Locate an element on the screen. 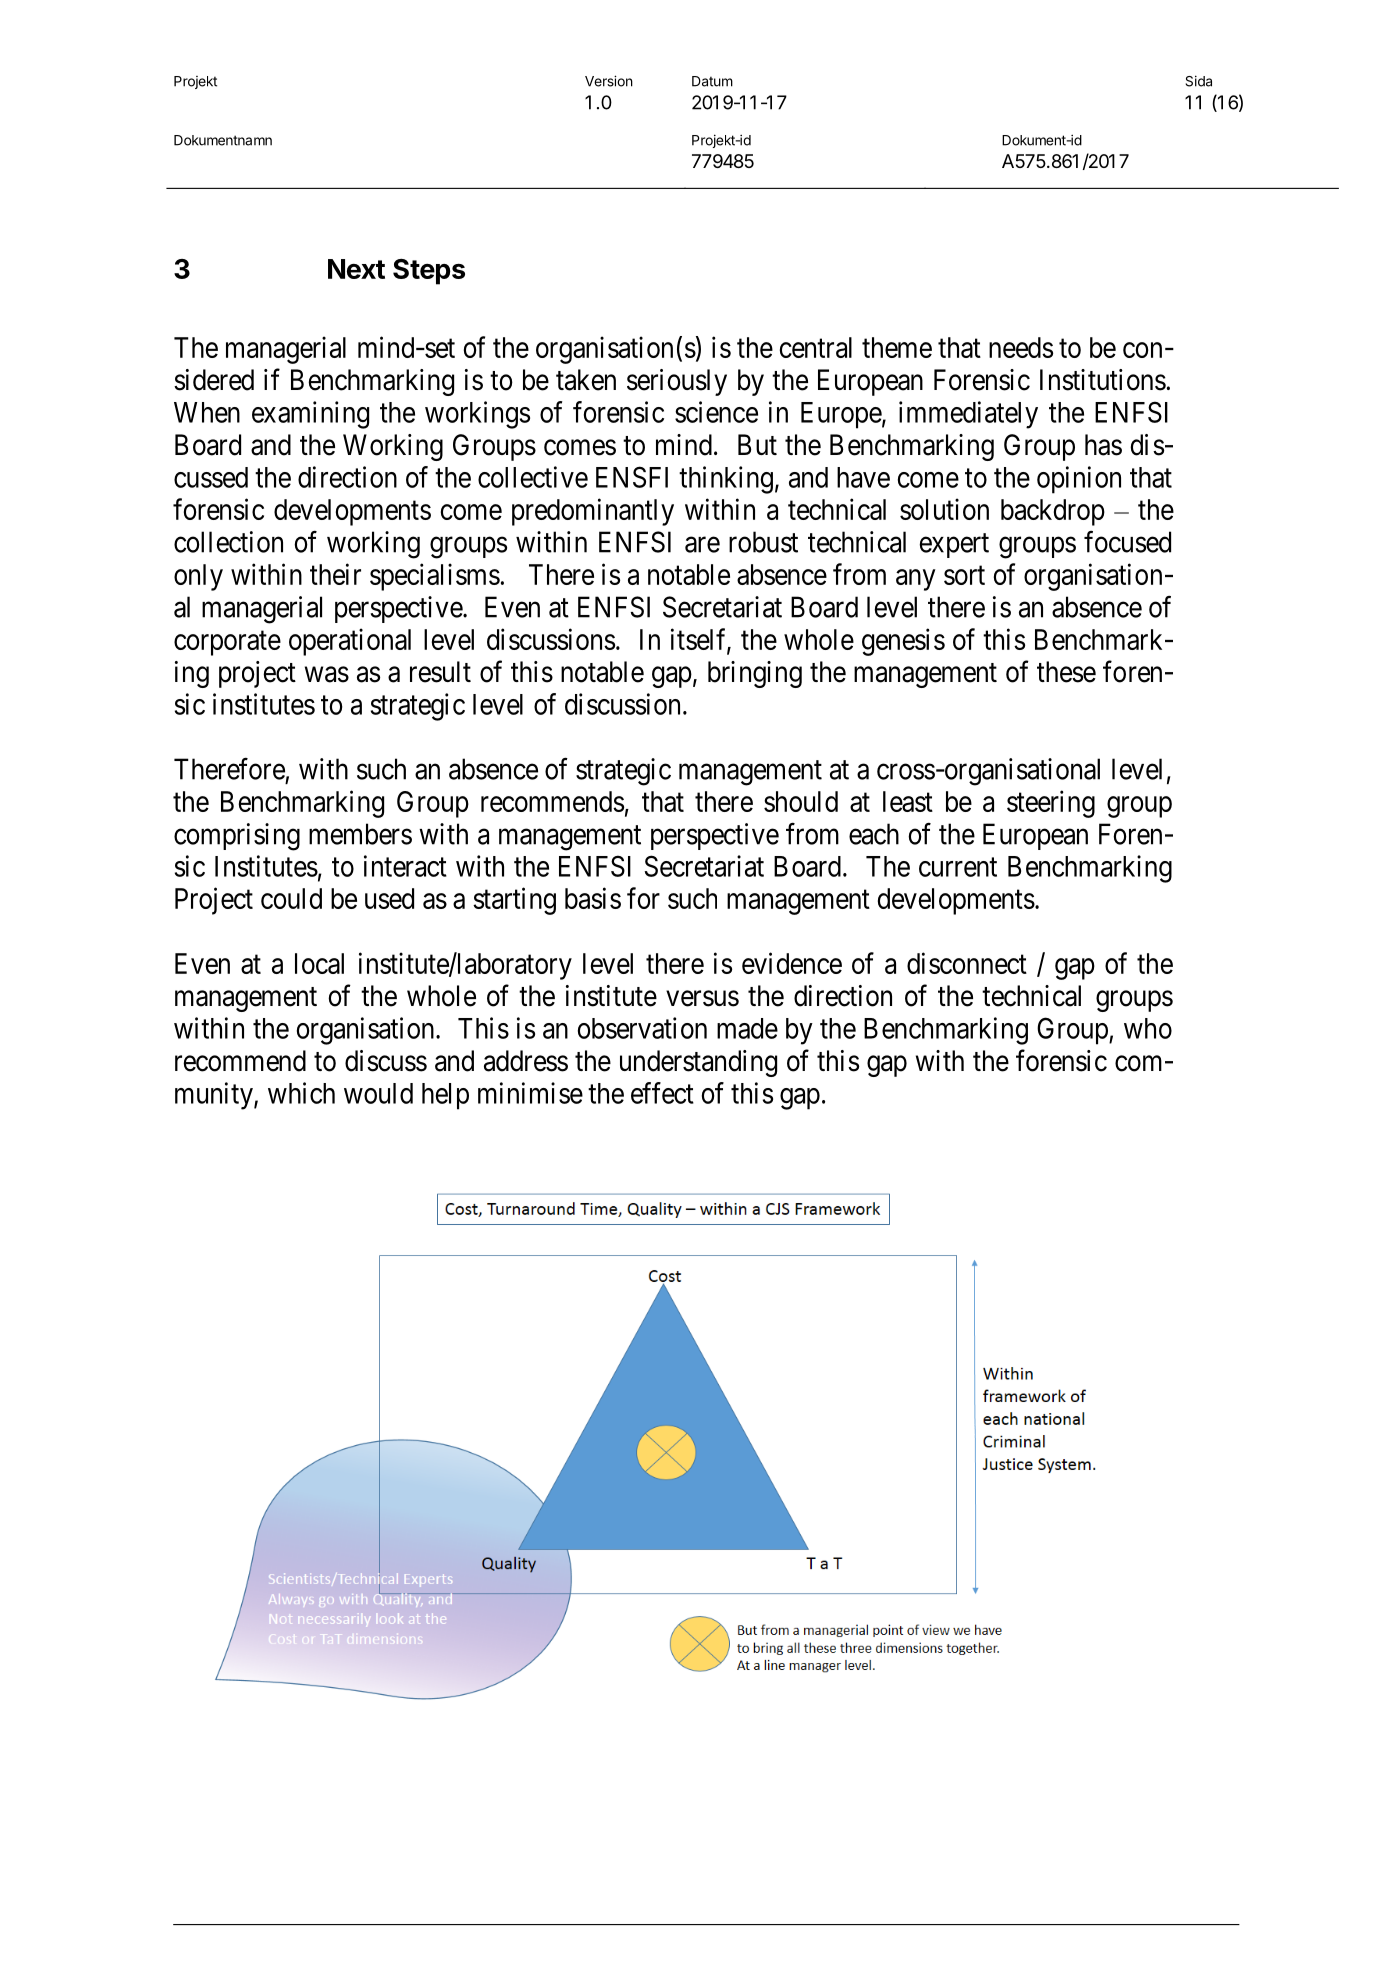  Next is located at coordinates (356, 269).
